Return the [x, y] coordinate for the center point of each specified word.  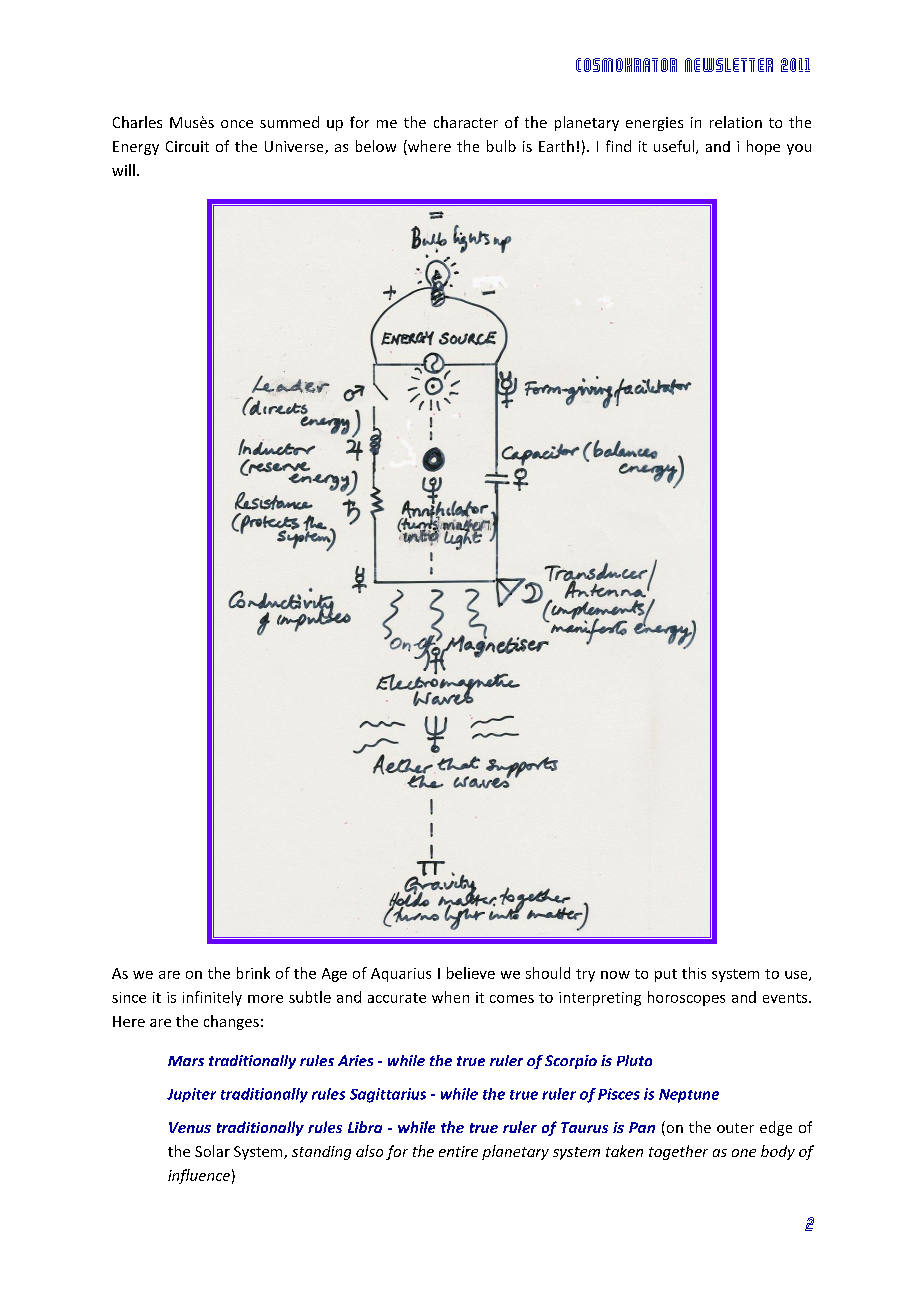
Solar [212, 1151]
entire [458, 1151]
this [694, 973]
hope [763, 147]
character [466, 122]
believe [471, 973]
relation [736, 122]
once [237, 124]
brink [253, 973]
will [123, 170]
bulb [501, 146]
